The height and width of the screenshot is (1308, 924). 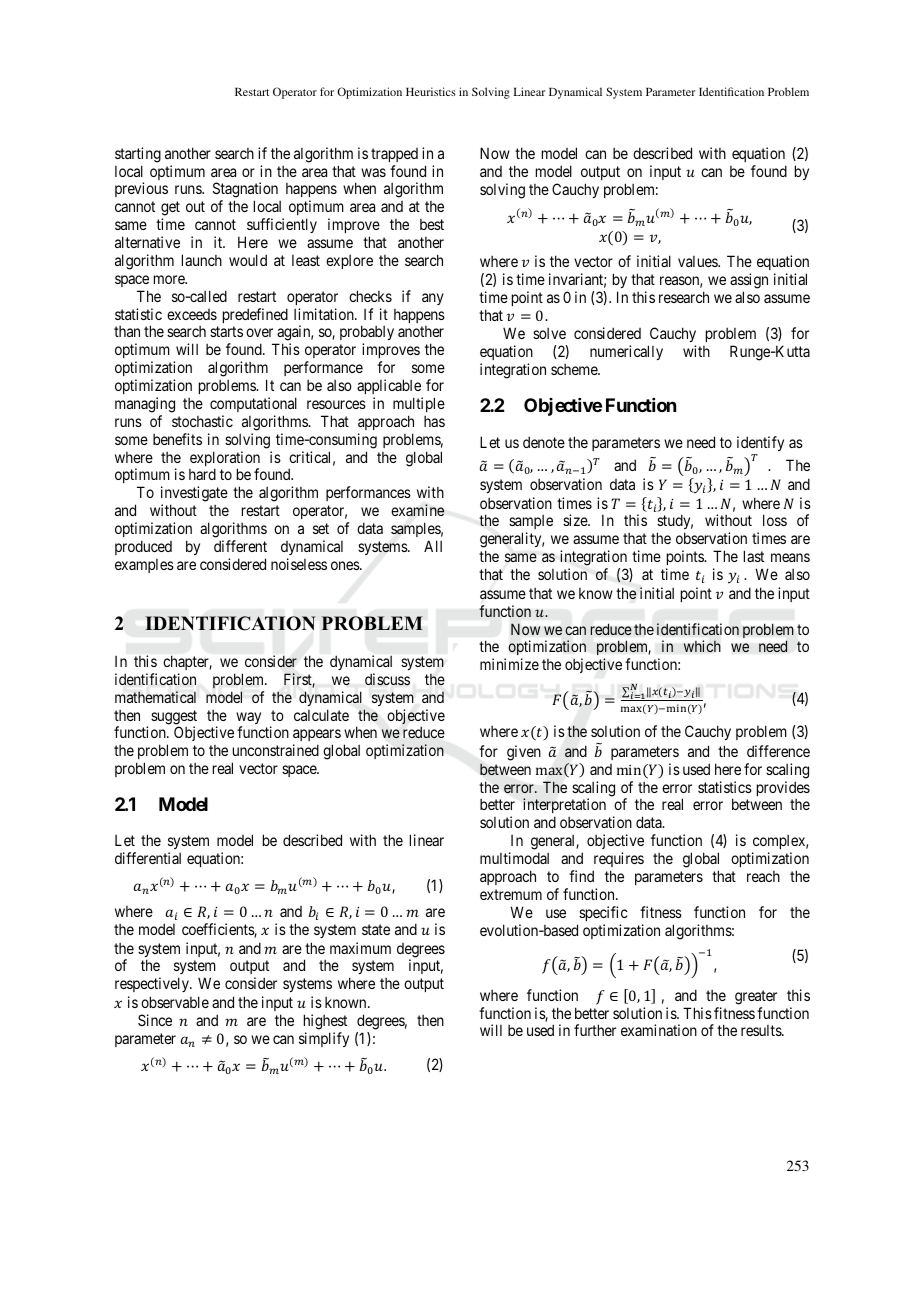 What do you see at coordinates (417, 510) in the screenshot?
I see `examine` at bounding box center [417, 510].
